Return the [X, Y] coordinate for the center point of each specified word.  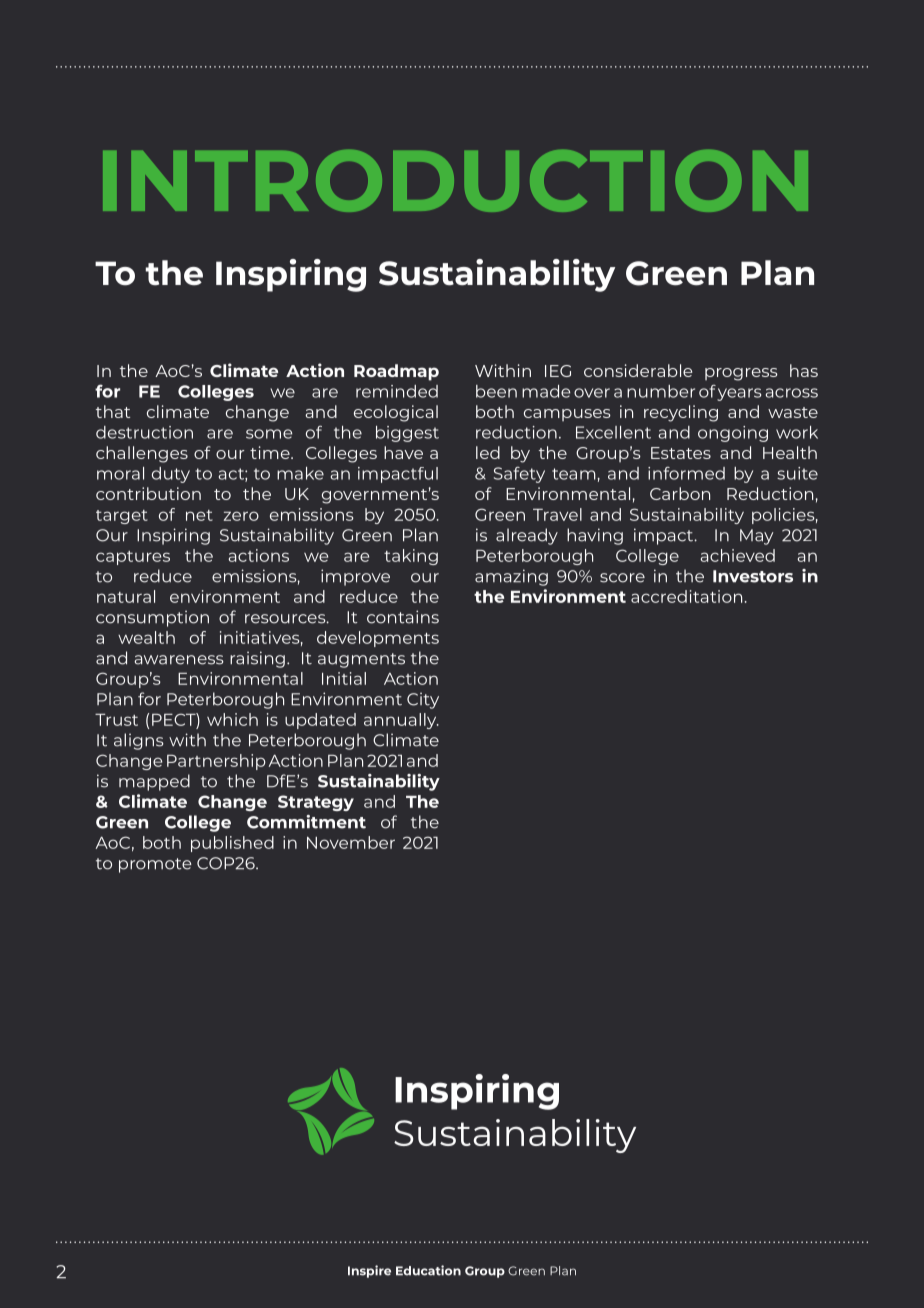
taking [411, 557]
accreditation [686, 596]
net [199, 515]
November [351, 842]
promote [155, 865]
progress [741, 374]
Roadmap [396, 372]
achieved [737, 555]
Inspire [369, 1271]
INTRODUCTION [455, 181]
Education [428, 1270]
